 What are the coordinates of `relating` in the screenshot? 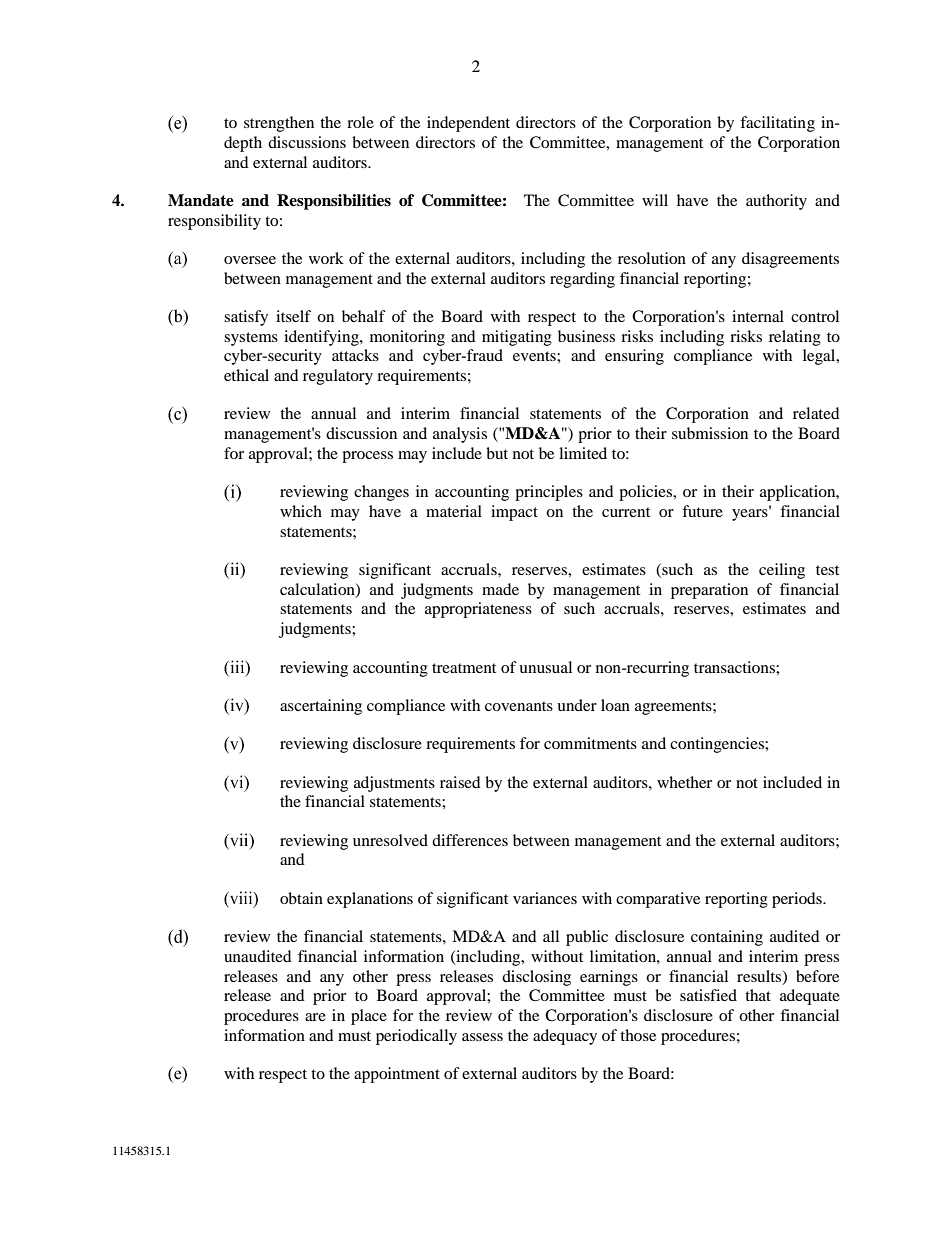 It's located at (795, 338).
